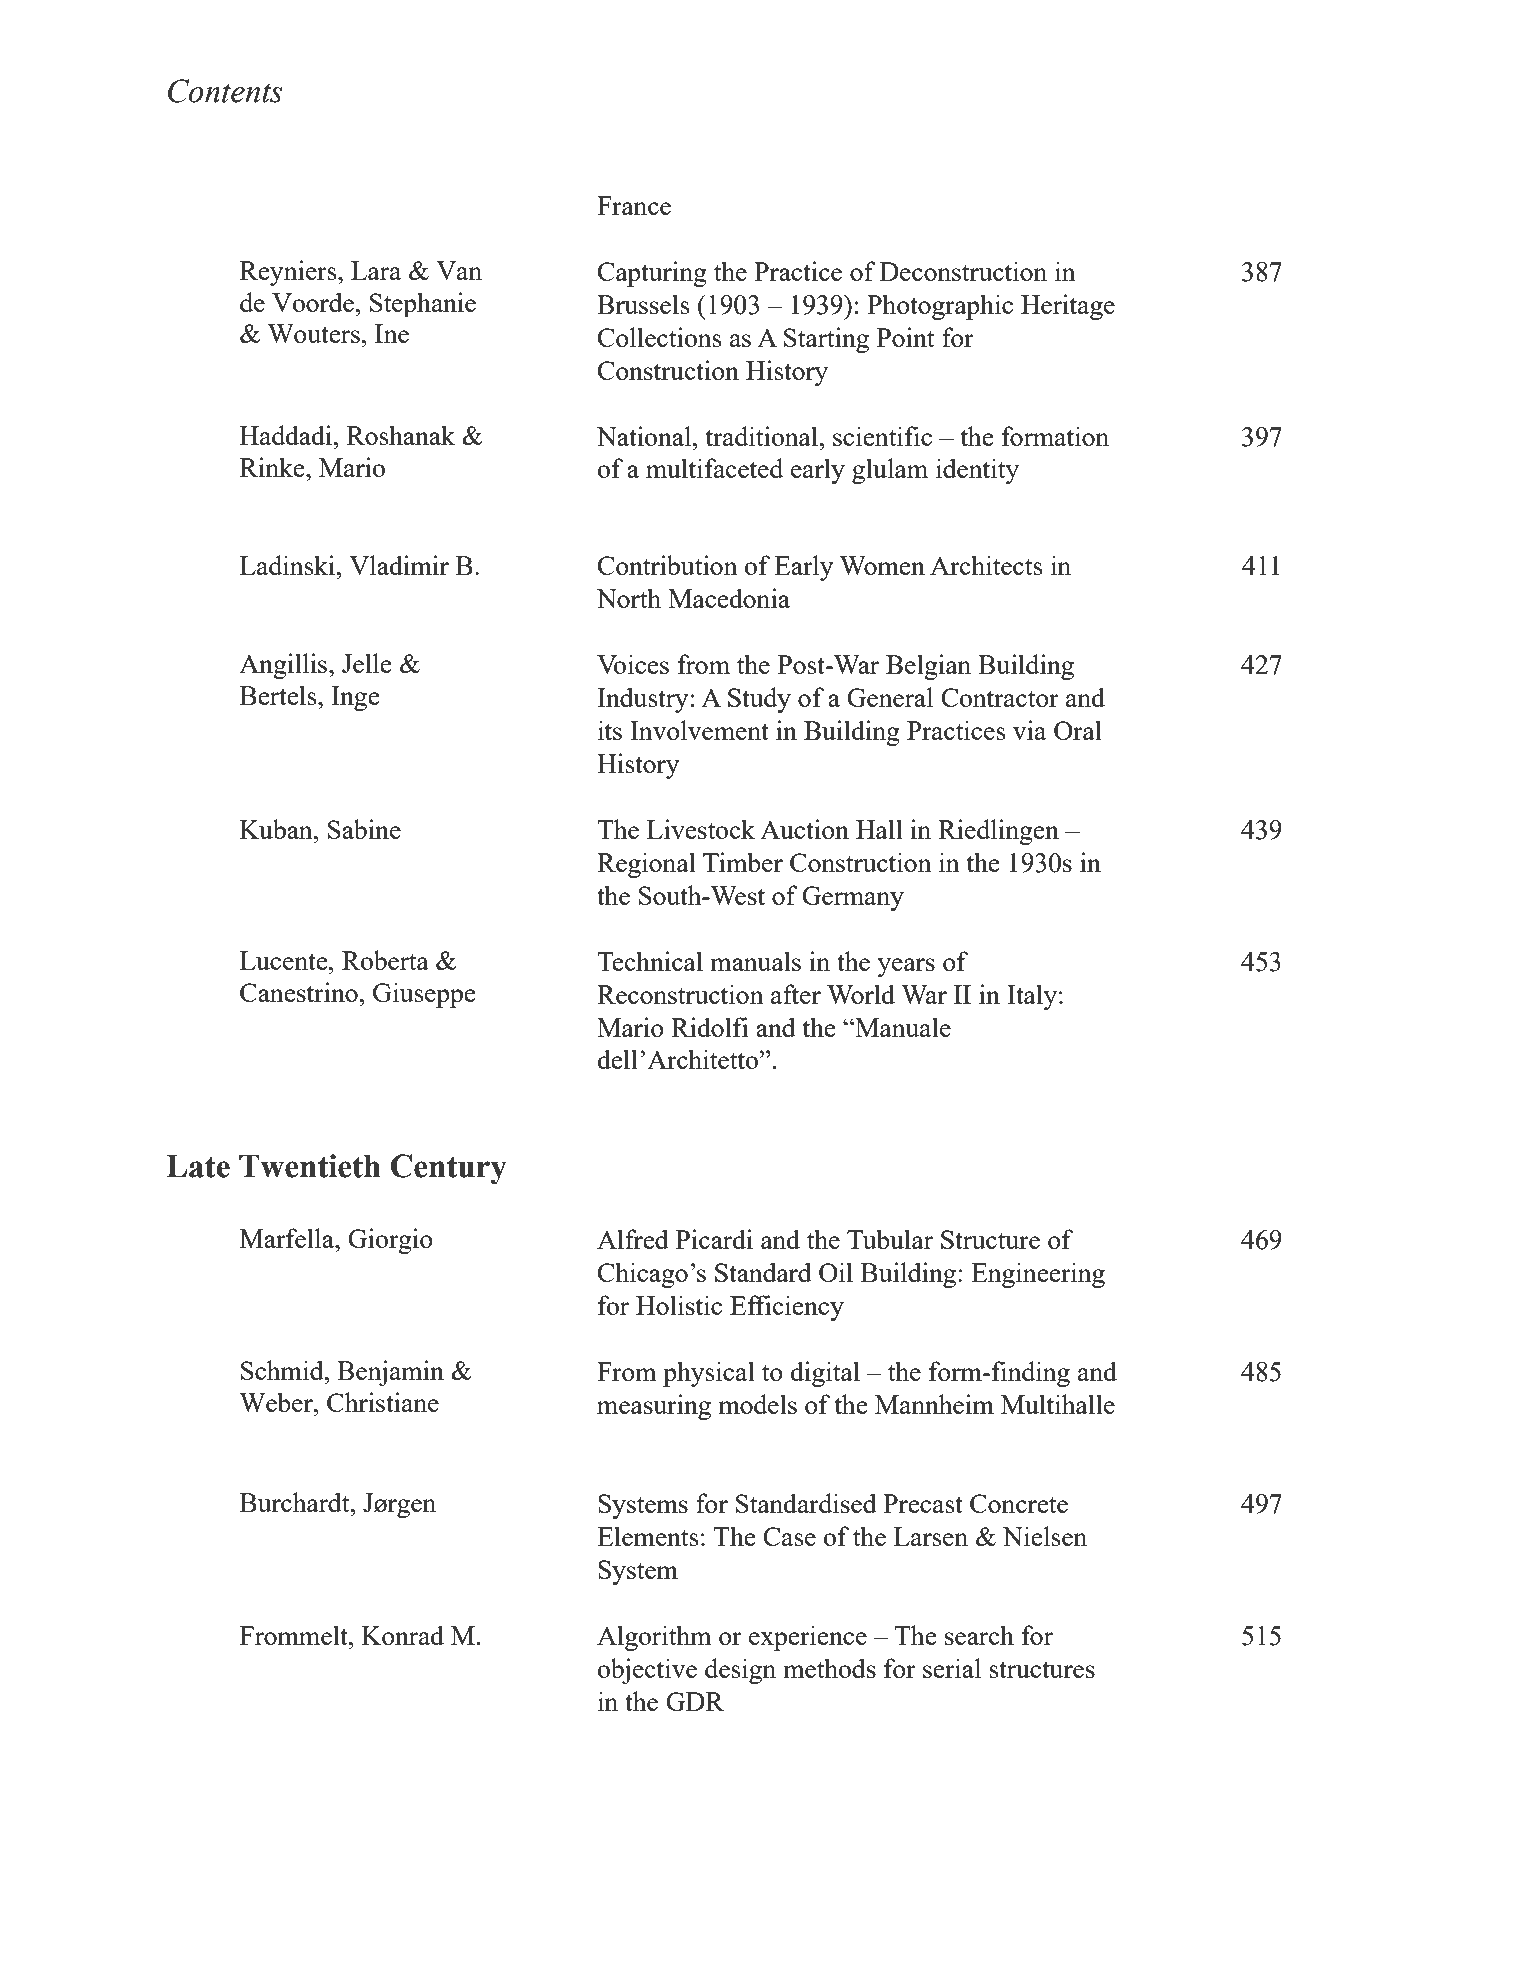 Image resolution: width=1522 pixels, height=1965 pixels. I want to click on objective, so click(647, 1671).
